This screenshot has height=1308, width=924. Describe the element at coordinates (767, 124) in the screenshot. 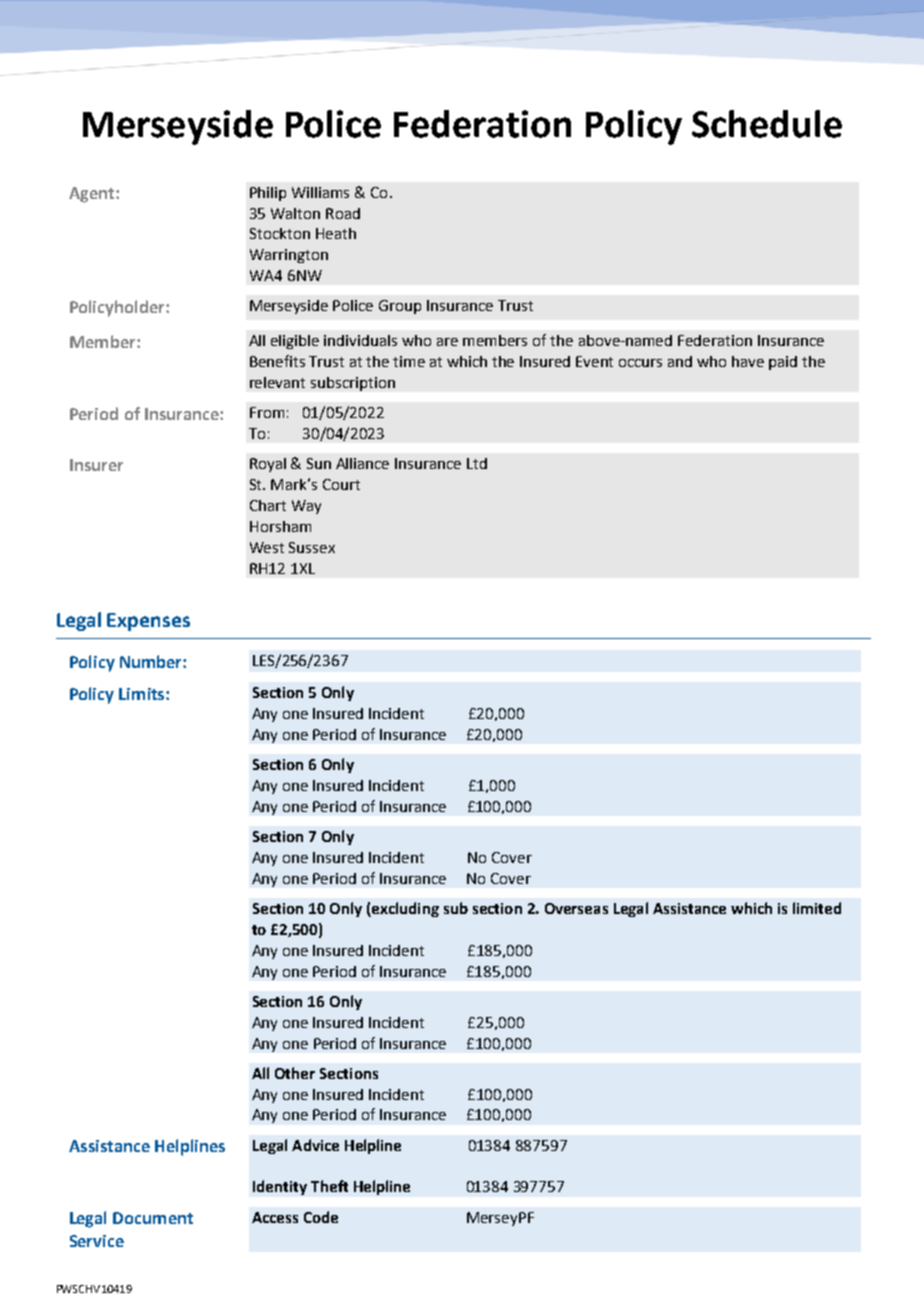

I see `Schedule` at that location.
